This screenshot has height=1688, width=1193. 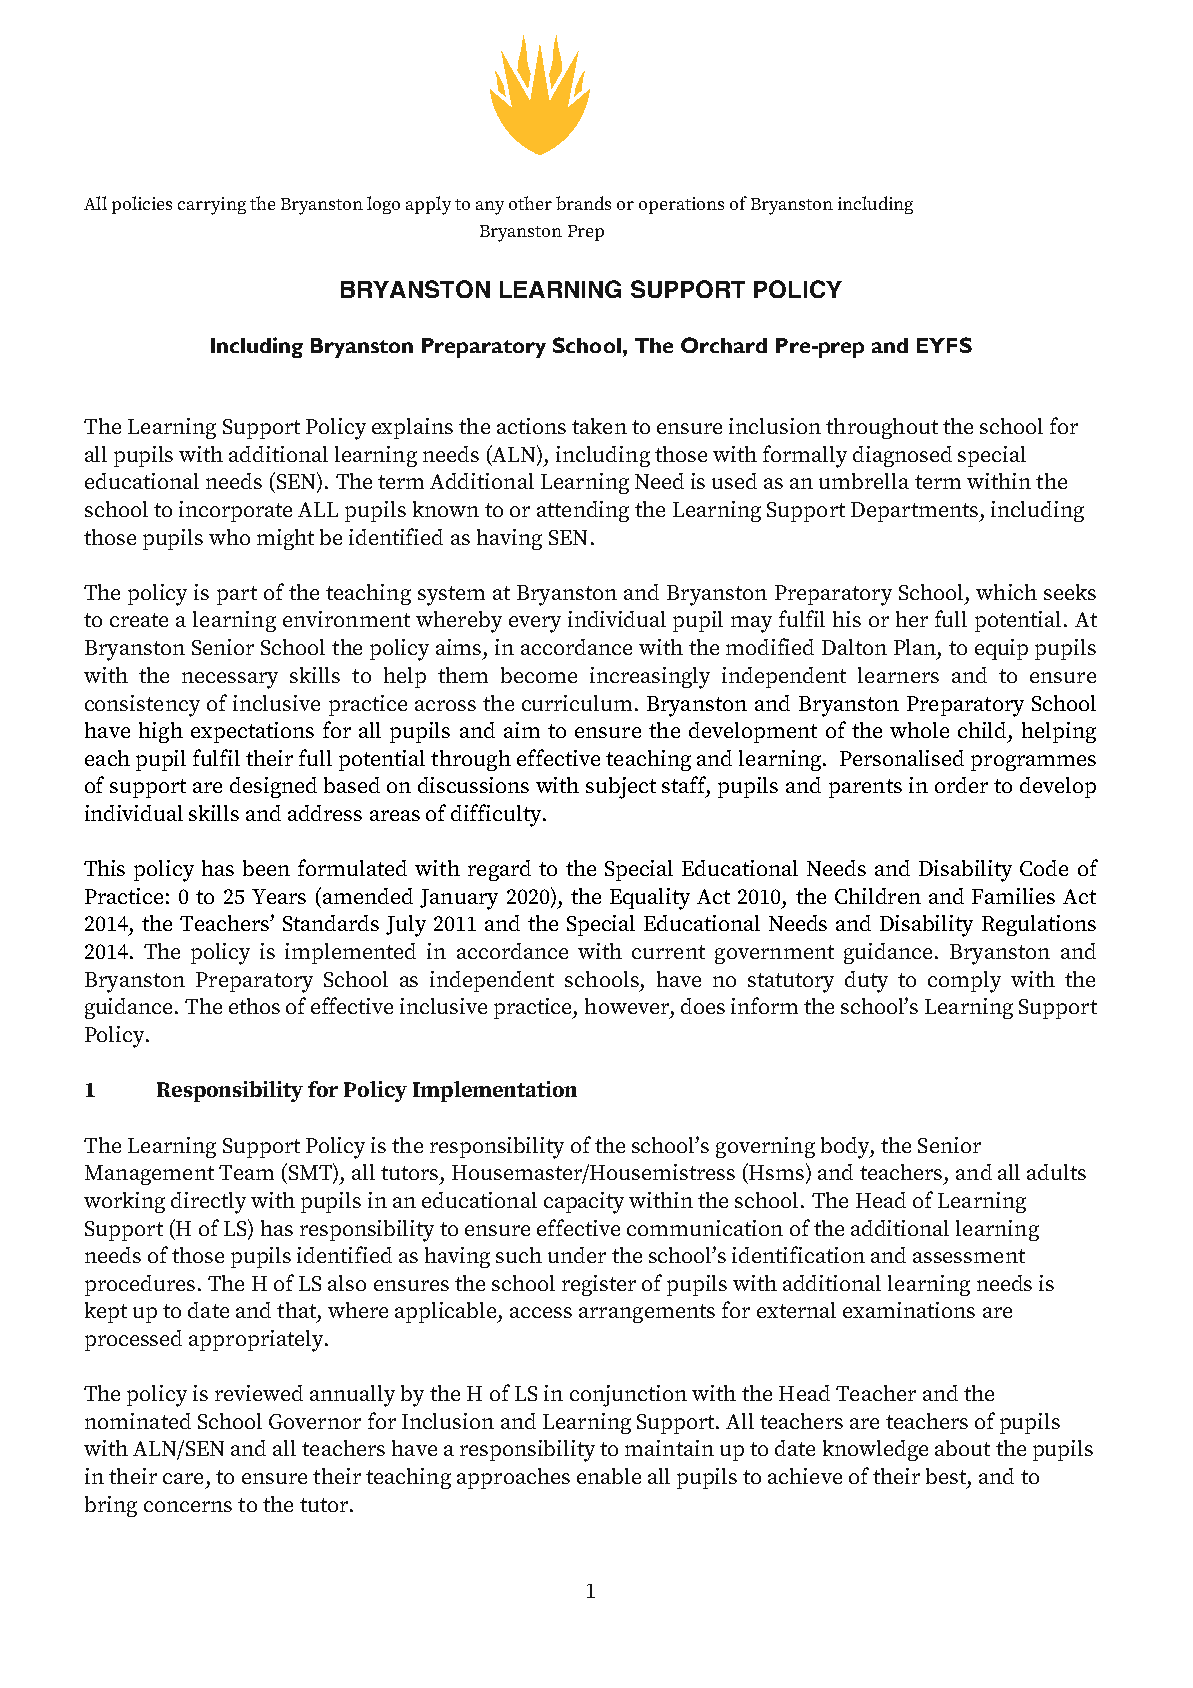 I want to click on Equality, so click(x=650, y=899).
